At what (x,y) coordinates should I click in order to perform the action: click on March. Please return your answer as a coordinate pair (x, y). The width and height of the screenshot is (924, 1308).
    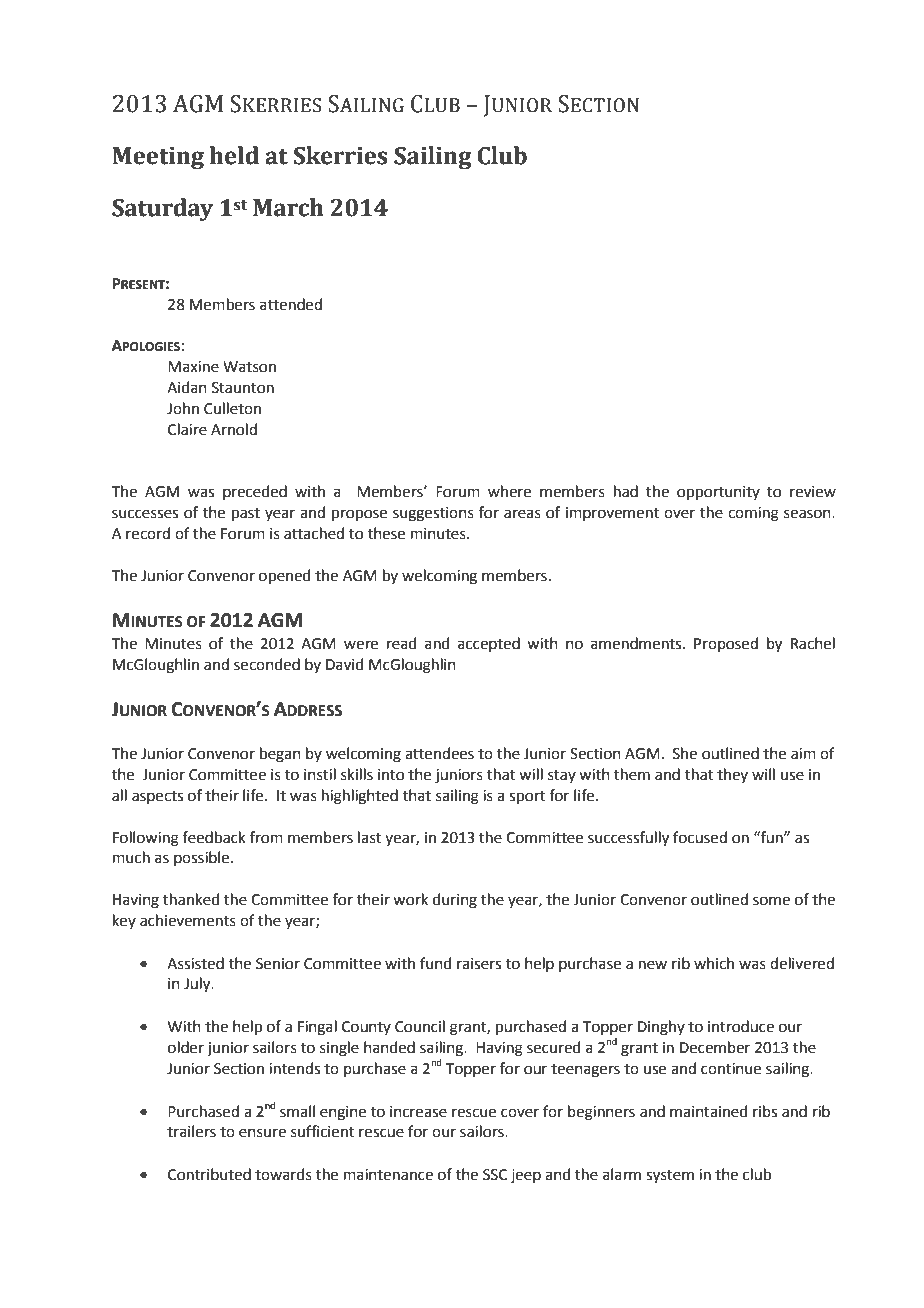
    Looking at the image, I should click on (288, 207).
